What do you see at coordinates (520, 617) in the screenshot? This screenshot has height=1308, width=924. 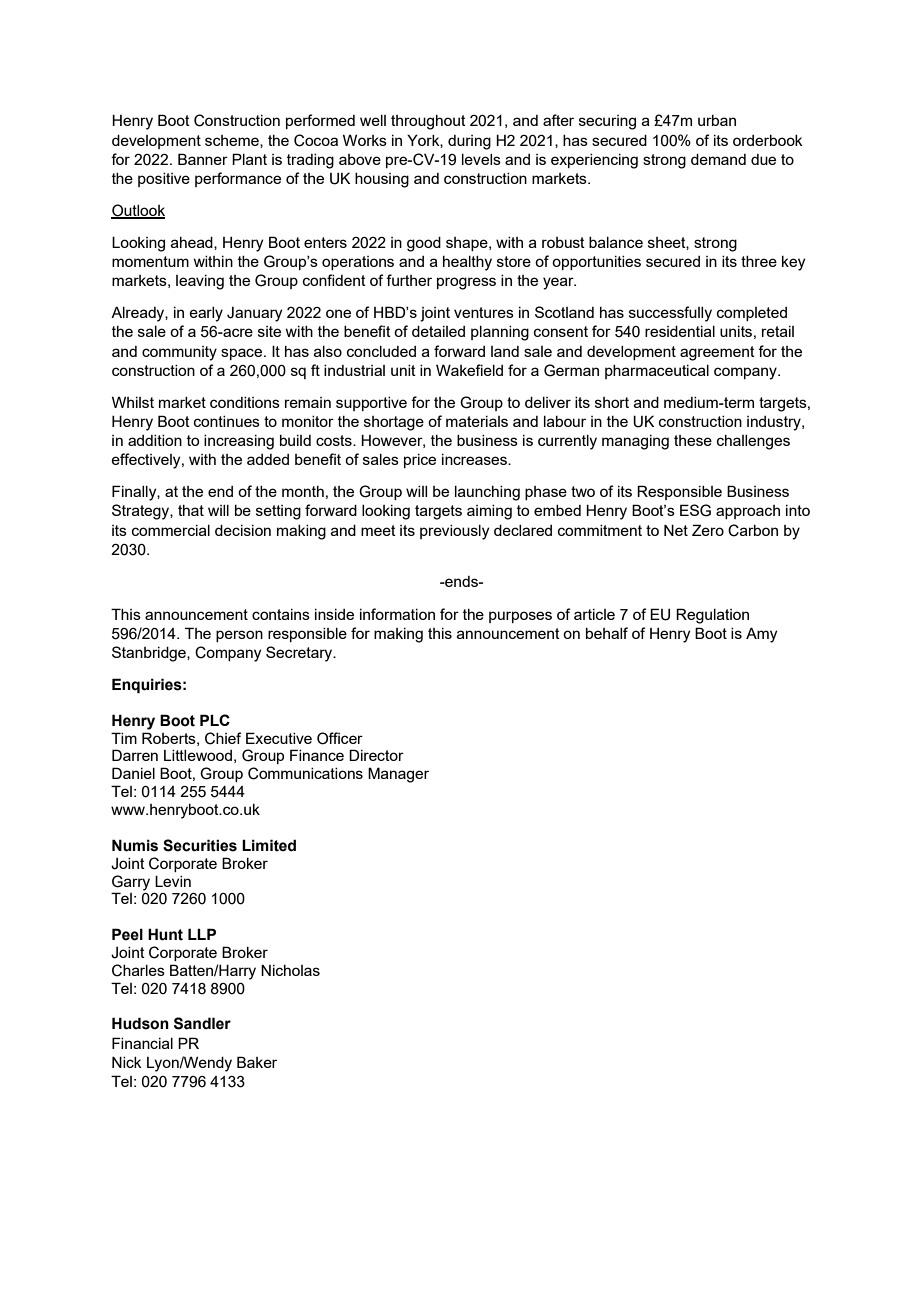 I see `purposes` at bounding box center [520, 617].
